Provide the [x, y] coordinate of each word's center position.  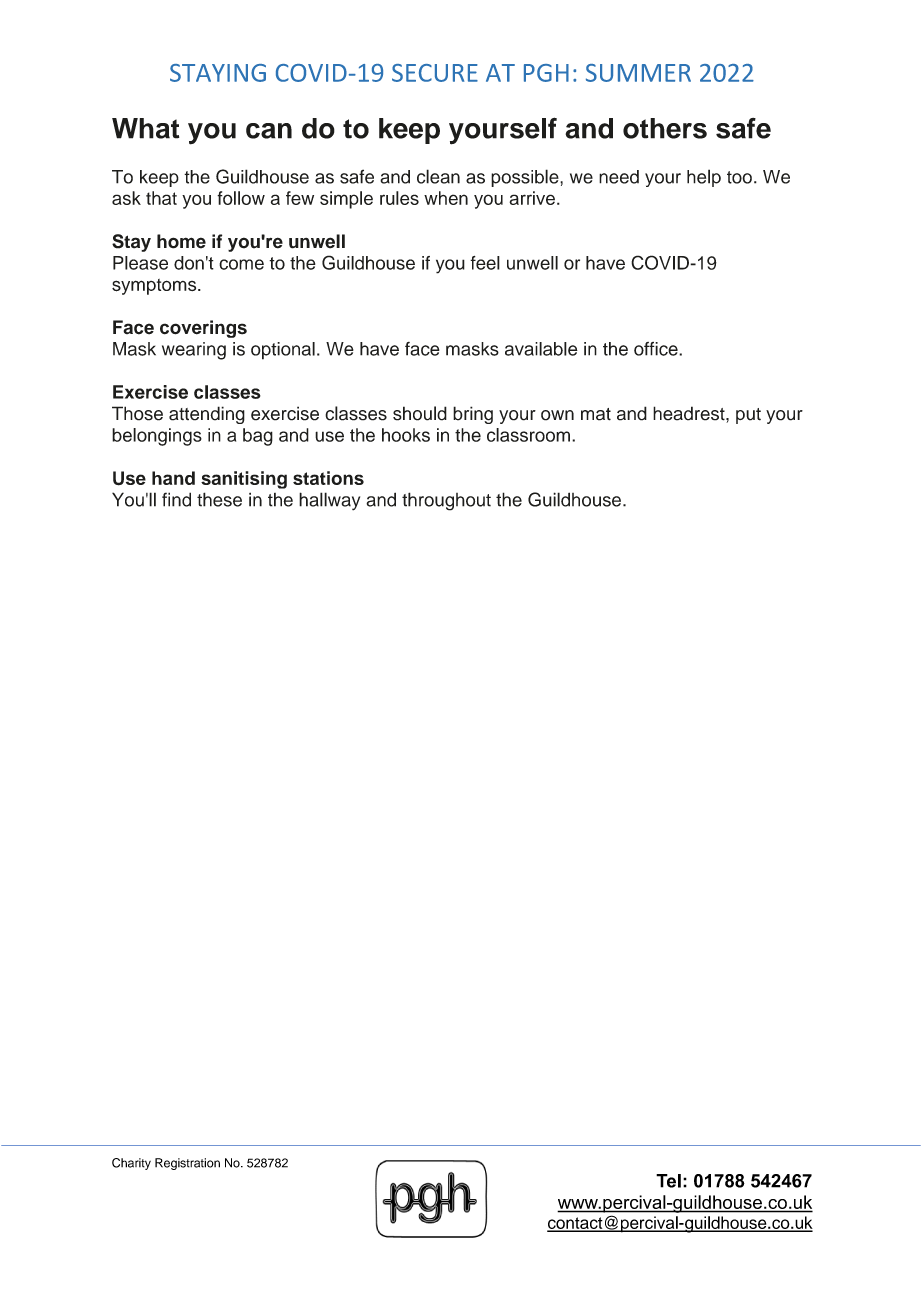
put [748, 416]
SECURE [435, 73]
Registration [187, 1164]
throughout [446, 501]
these [219, 499]
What [145, 128]
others [665, 128]
